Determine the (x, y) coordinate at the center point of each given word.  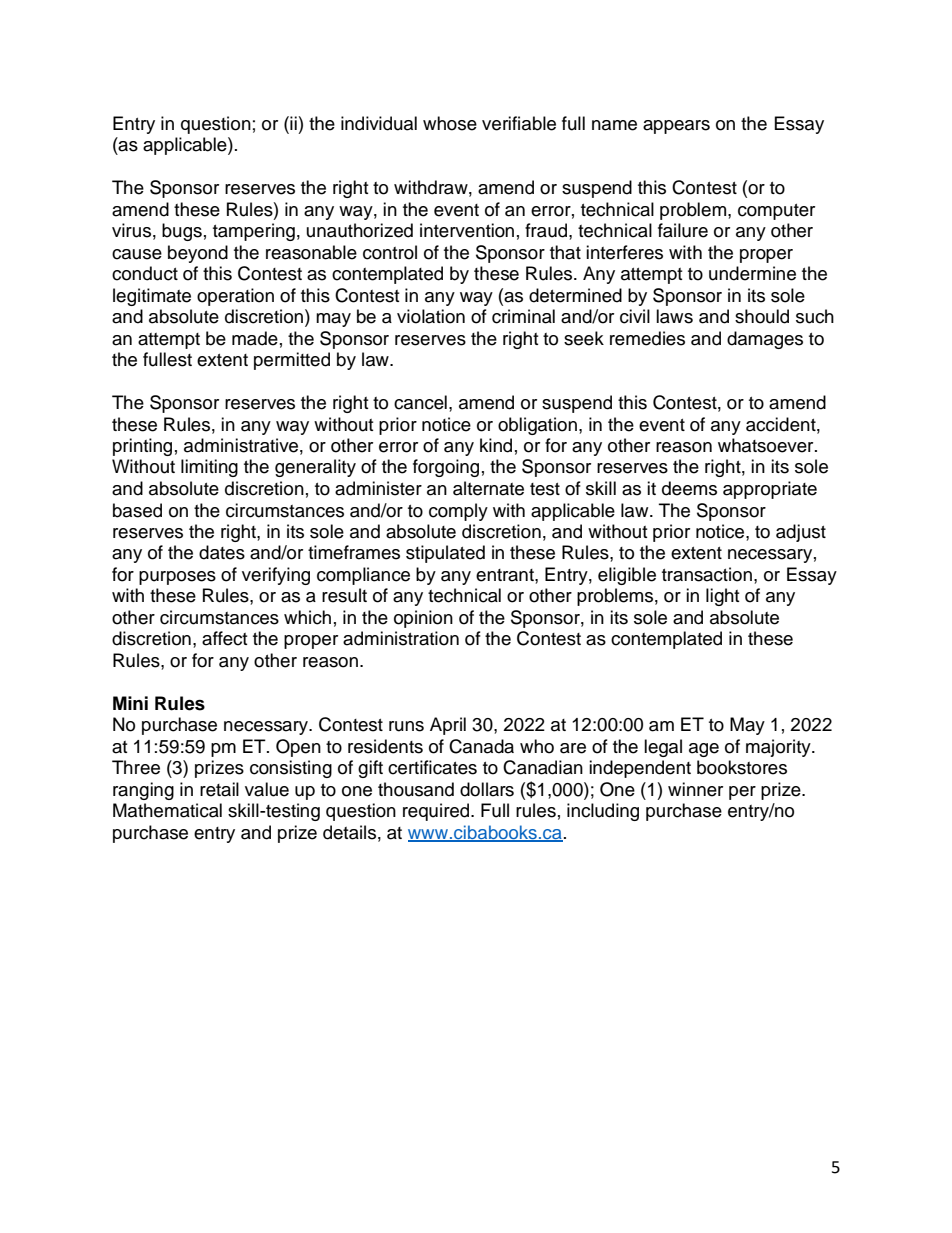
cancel (420, 402)
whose (450, 123)
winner (695, 789)
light (722, 597)
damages (765, 340)
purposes (177, 578)
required (436, 812)
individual (379, 123)
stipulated (445, 554)
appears (676, 127)
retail (219, 789)
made (255, 338)
